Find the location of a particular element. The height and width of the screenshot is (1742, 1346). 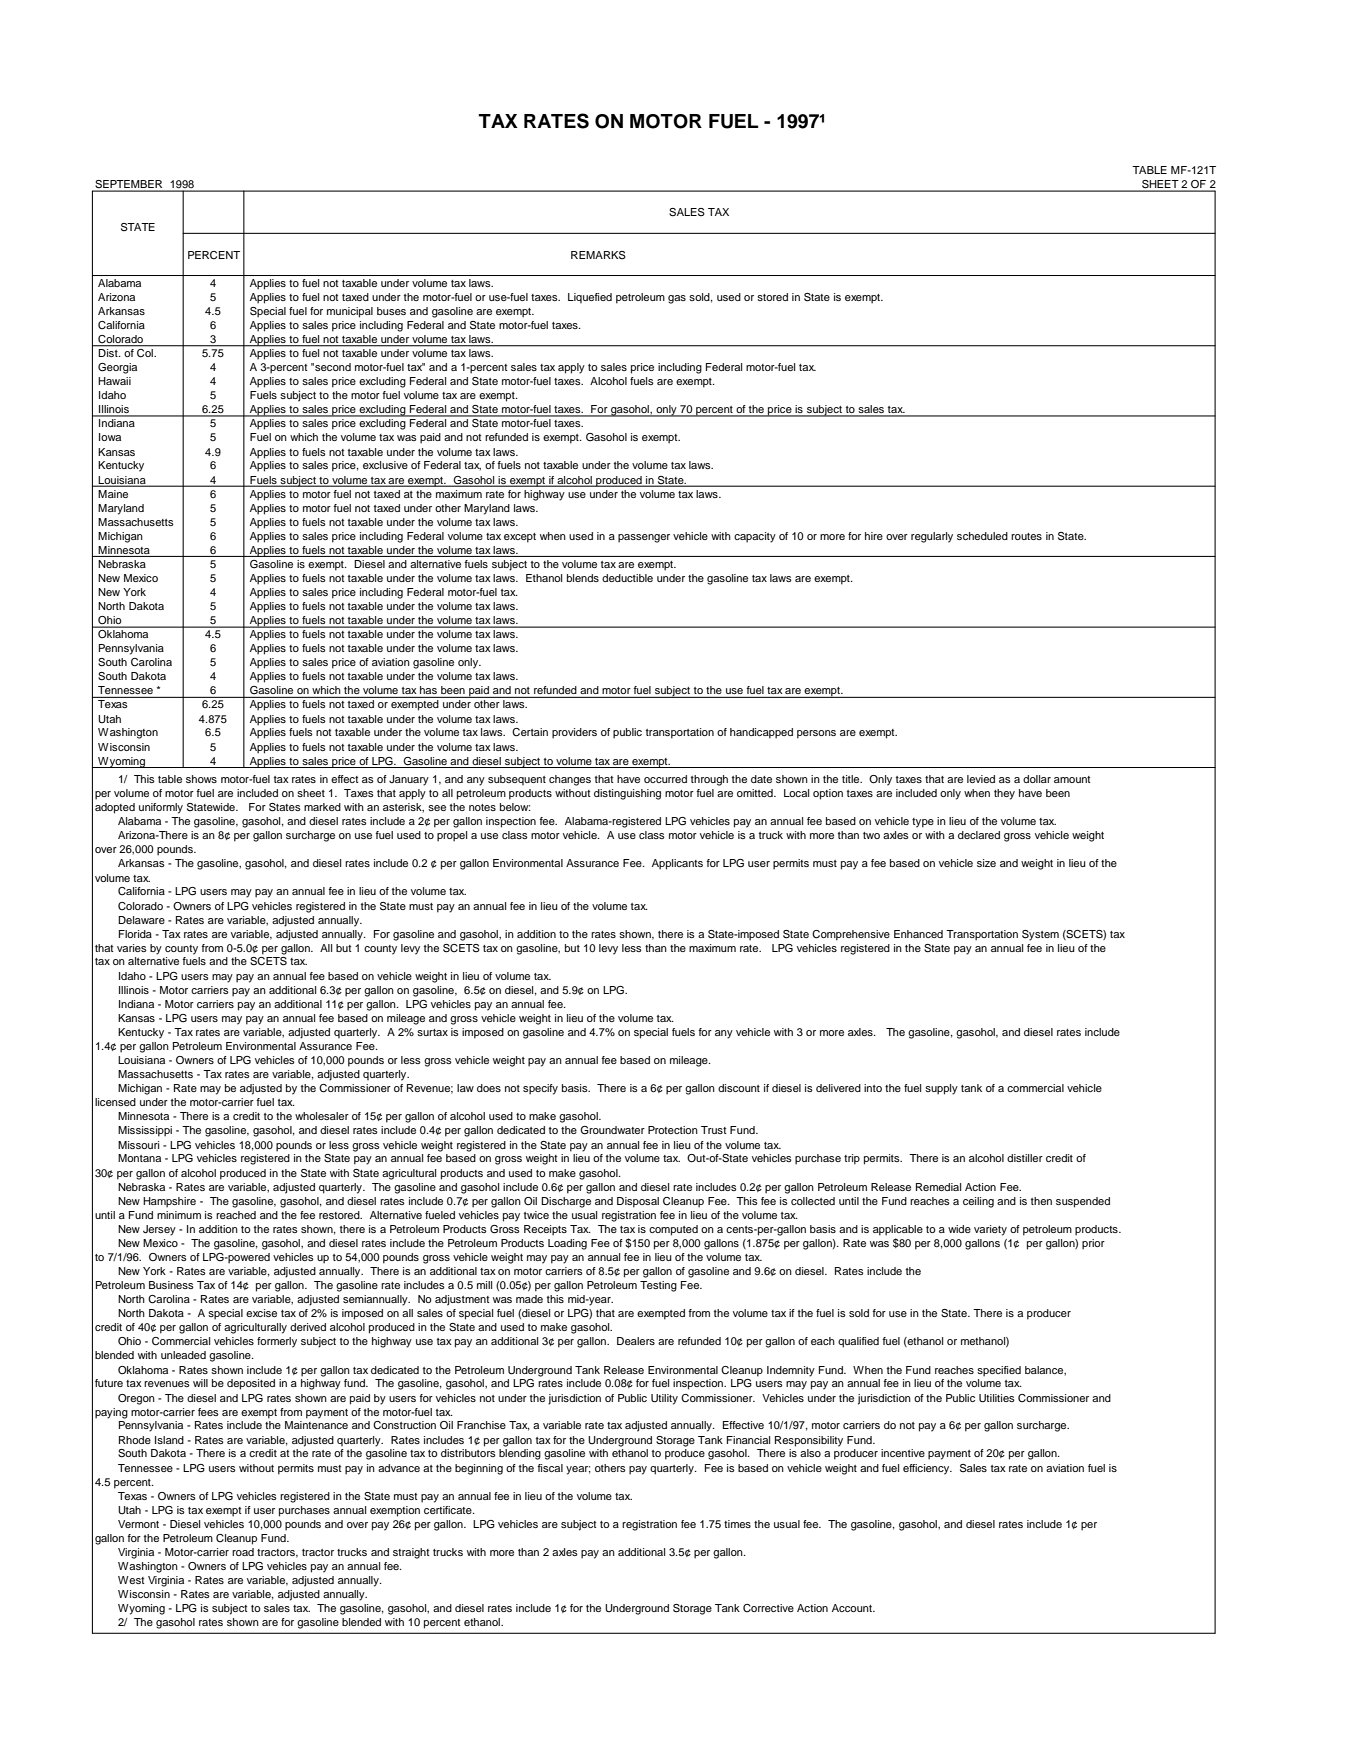

Liquefied is located at coordinates (590, 298).
